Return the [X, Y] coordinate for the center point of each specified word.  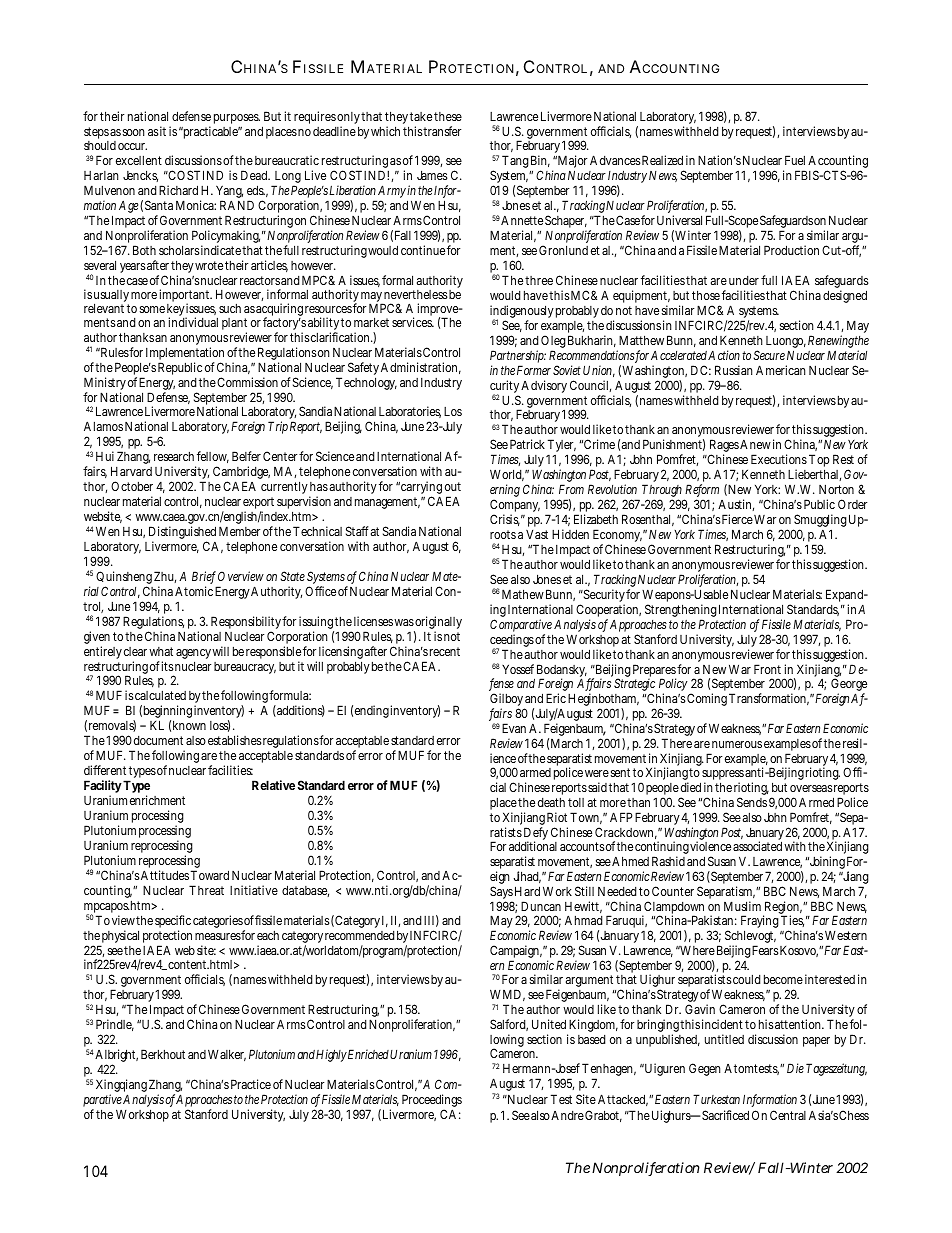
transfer [442, 131]
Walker [227, 1055]
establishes [235, 740]
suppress [724, 776]
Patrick [527, 444]
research [174, 456]
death [551, 802]
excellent [139, 160]
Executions [779, 459]
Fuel [795, 160]
